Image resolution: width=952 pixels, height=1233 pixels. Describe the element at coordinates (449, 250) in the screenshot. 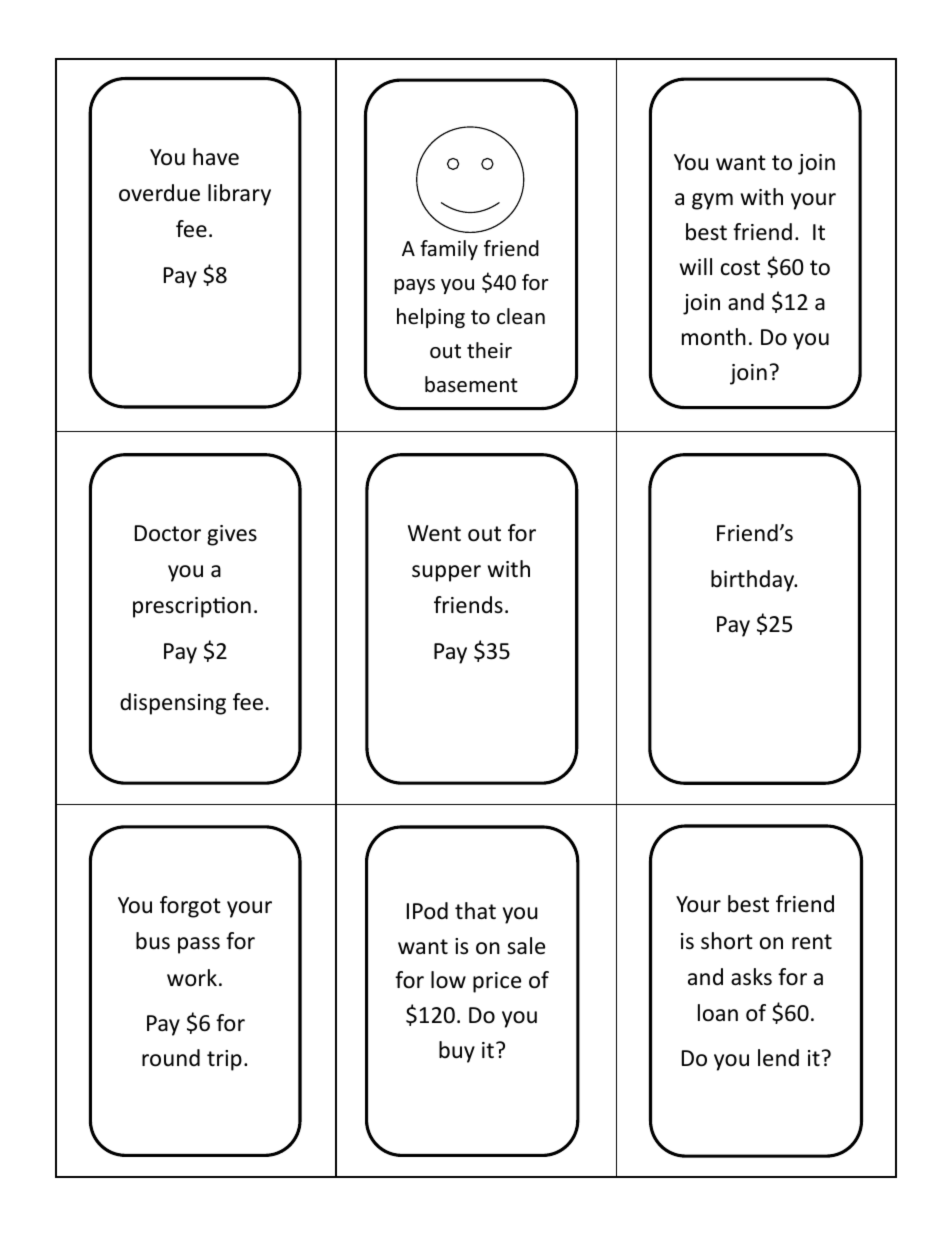

I see `family` at that location.
